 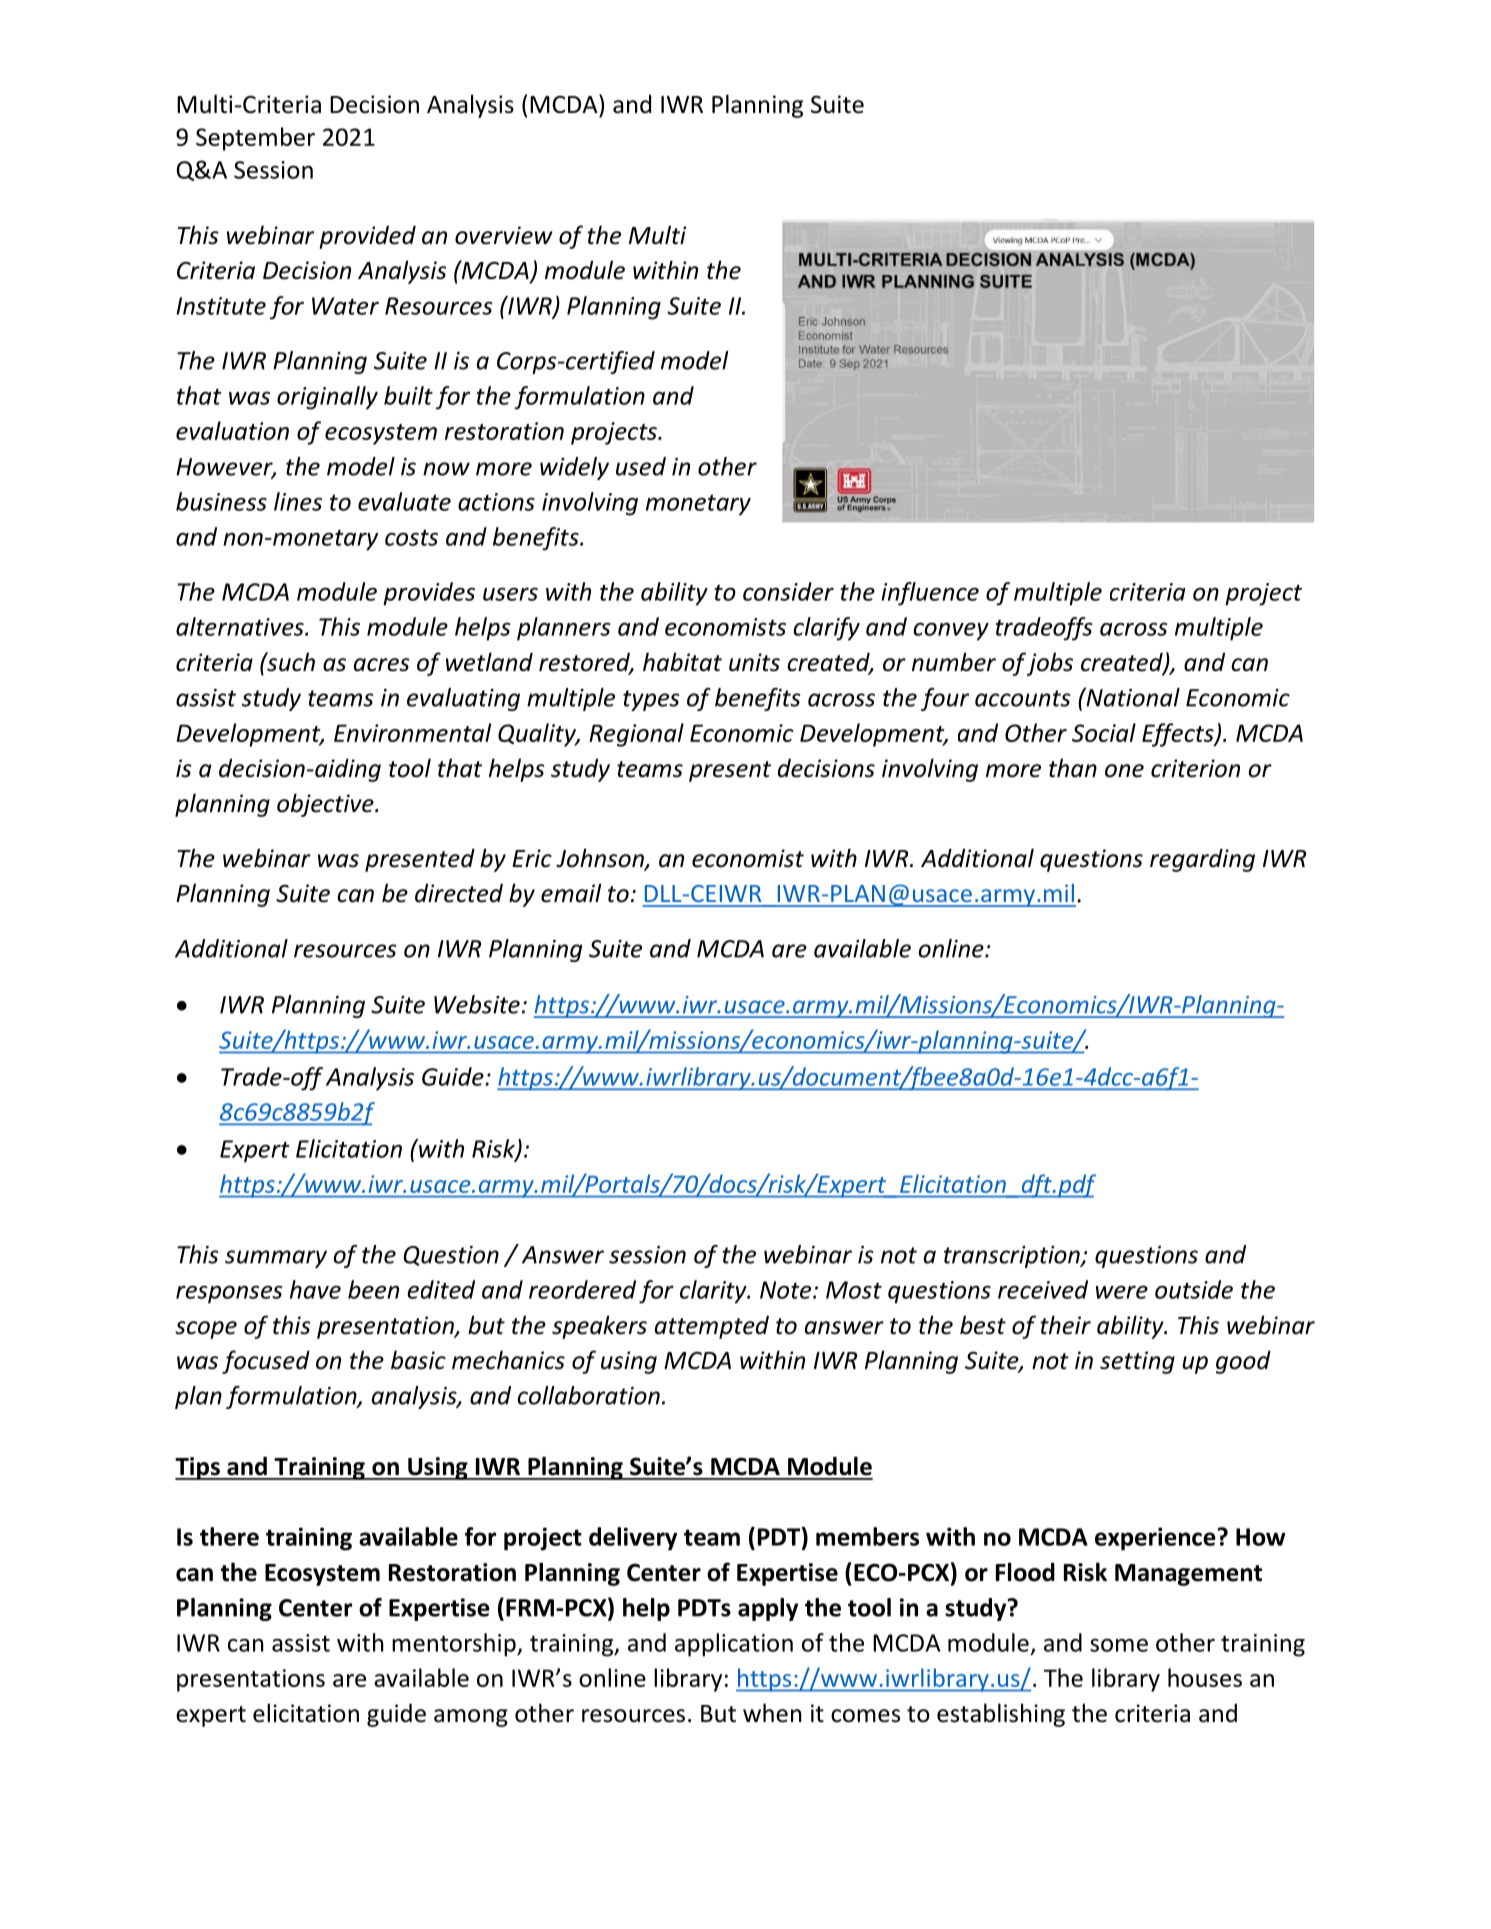 I want to click on summary, so click(x=276, y=1259).
